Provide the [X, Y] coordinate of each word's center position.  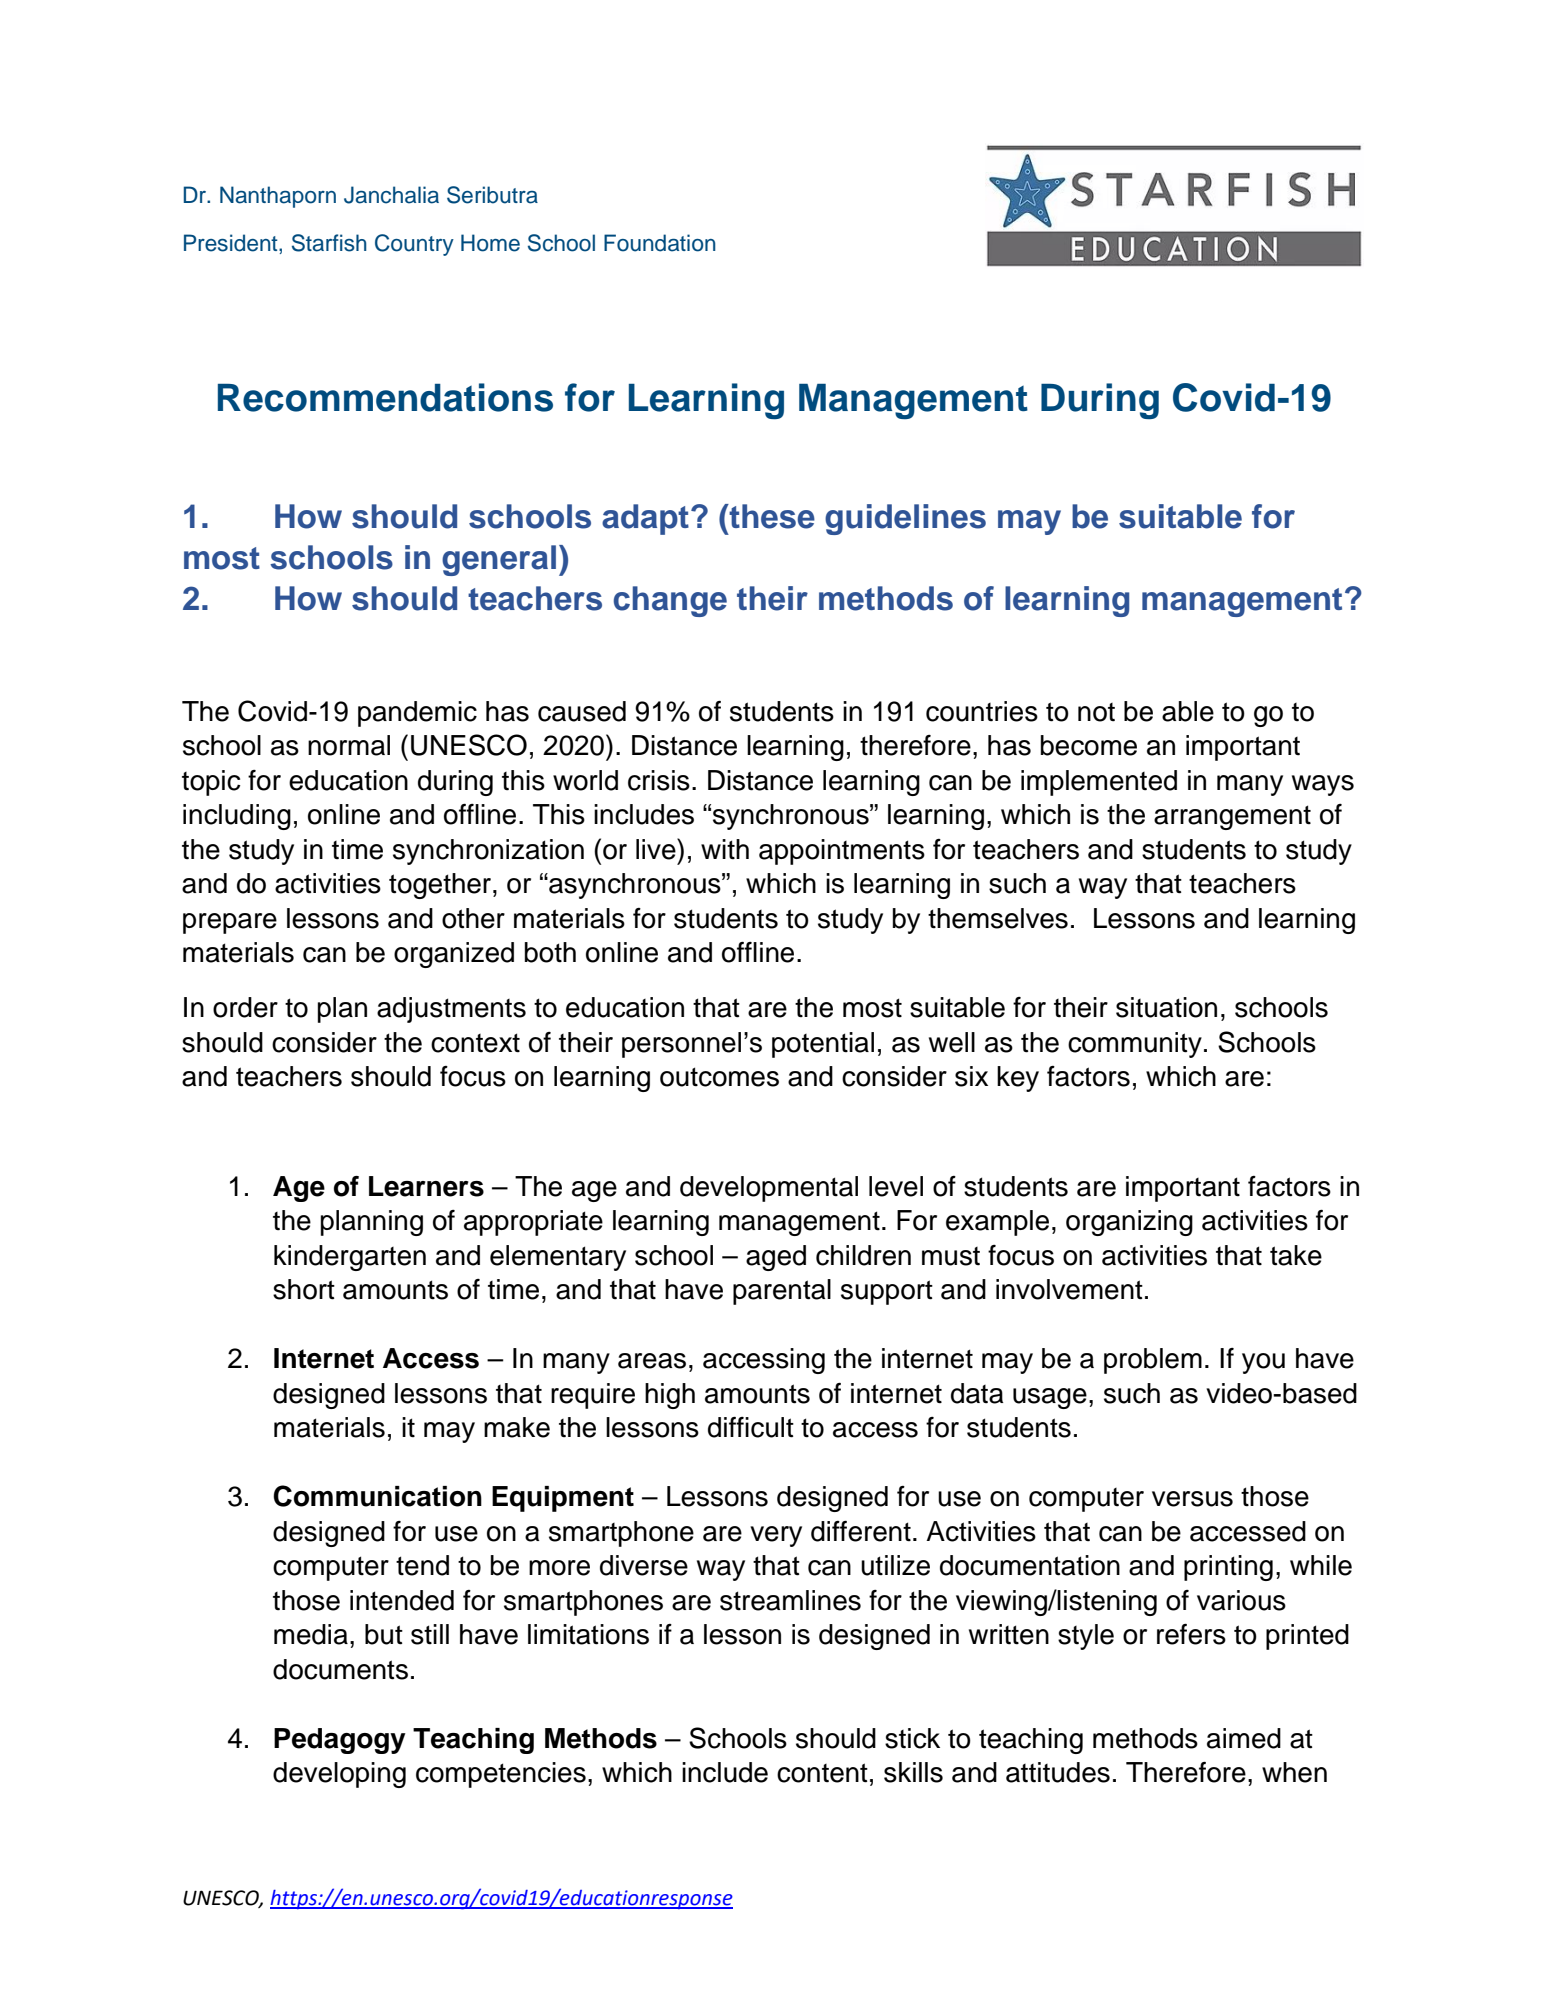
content [822, 1773]
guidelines [905, 519]
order [245, 1007]
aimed [1244, 1738]
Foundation [660, 243]
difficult [751, 1427]
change [670, 601]
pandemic [417, 714]
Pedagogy [340, 1741]
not [1096, 712]
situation [1166, 1007]
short [304, 1289]
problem [1153, 1361]
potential [823, 1045]
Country [414, 245]
